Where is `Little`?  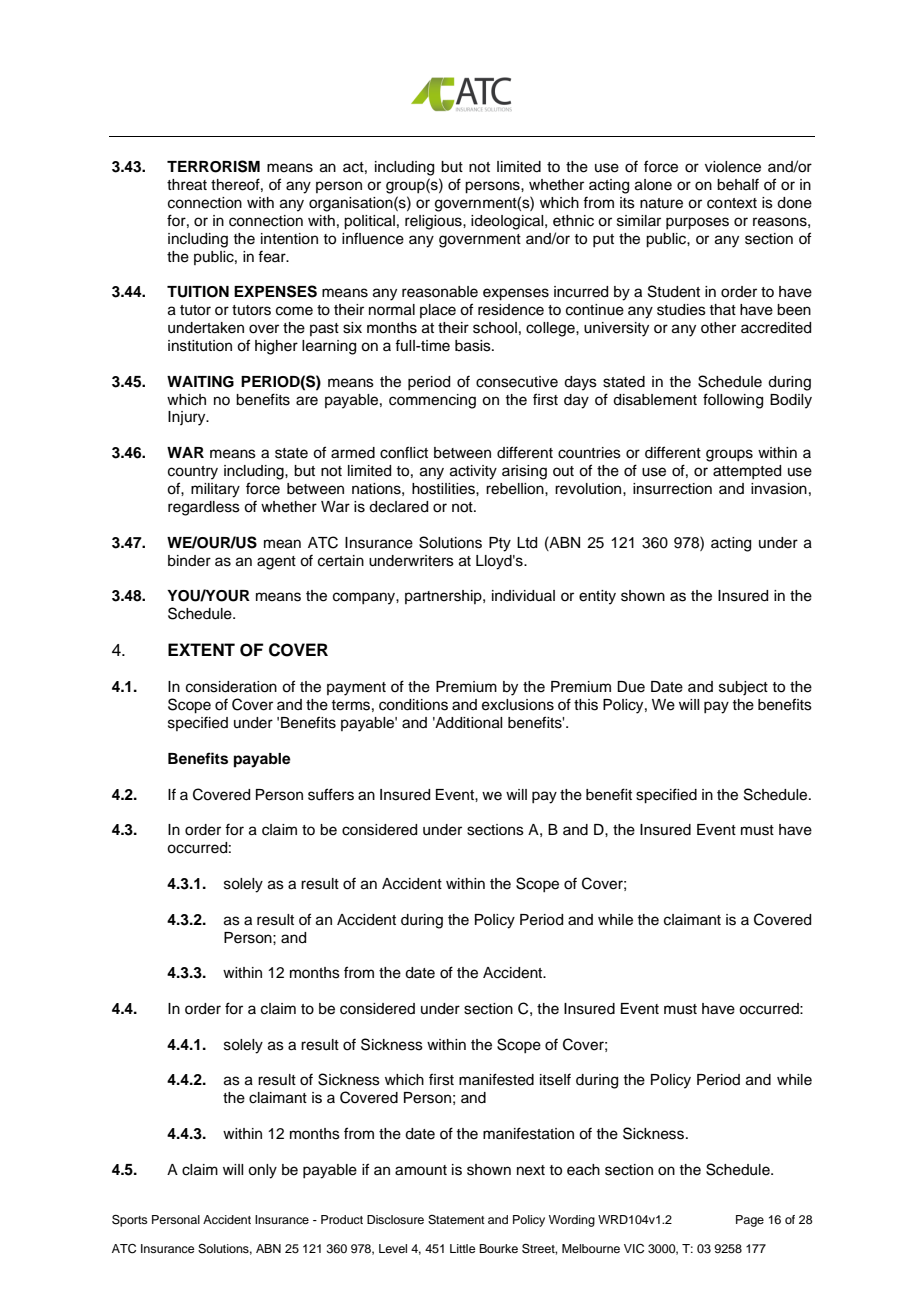 Little is located at coordinates (462, 1248).
